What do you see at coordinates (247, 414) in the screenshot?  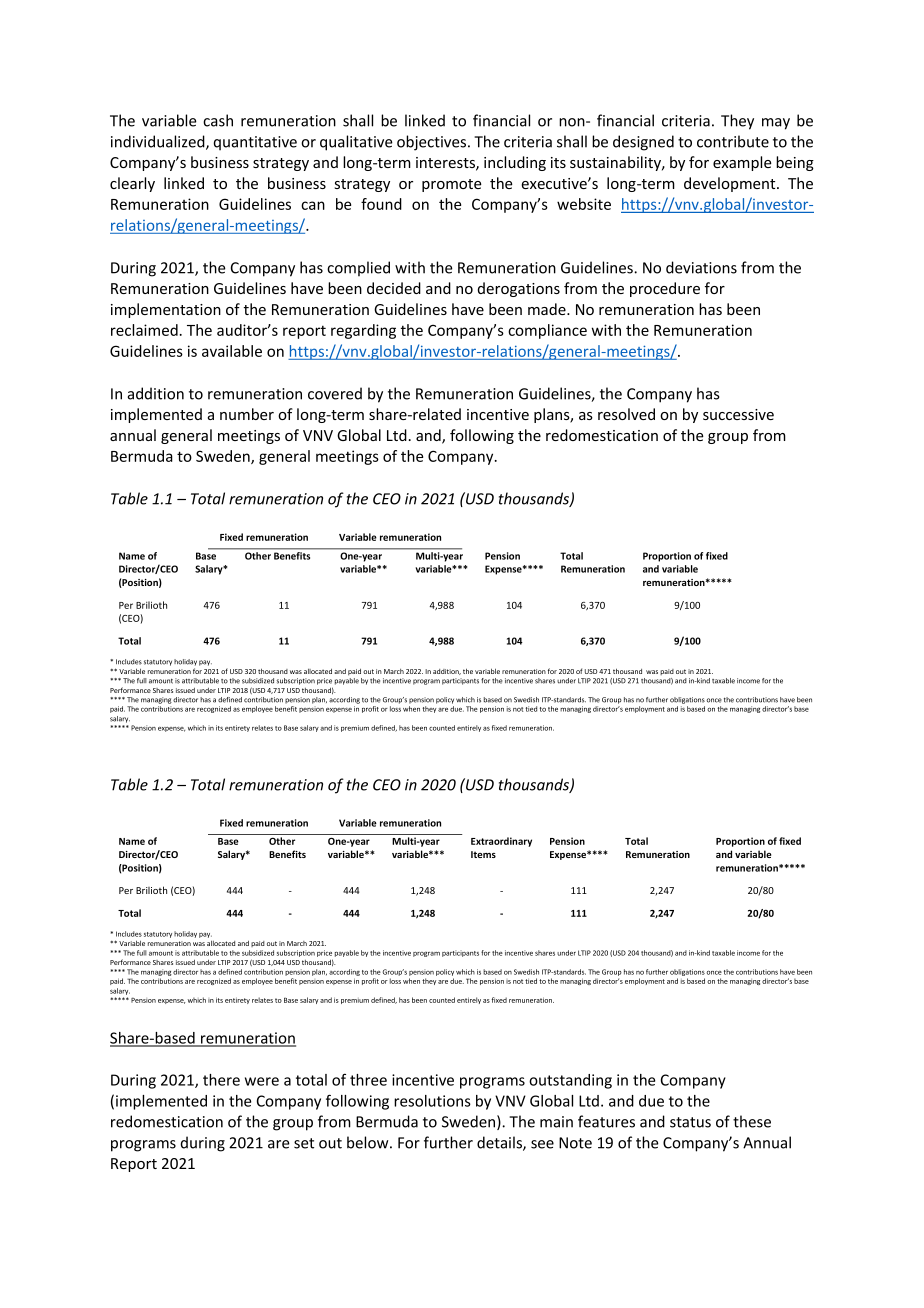 I see `number` at bounding box center [247, 414].
